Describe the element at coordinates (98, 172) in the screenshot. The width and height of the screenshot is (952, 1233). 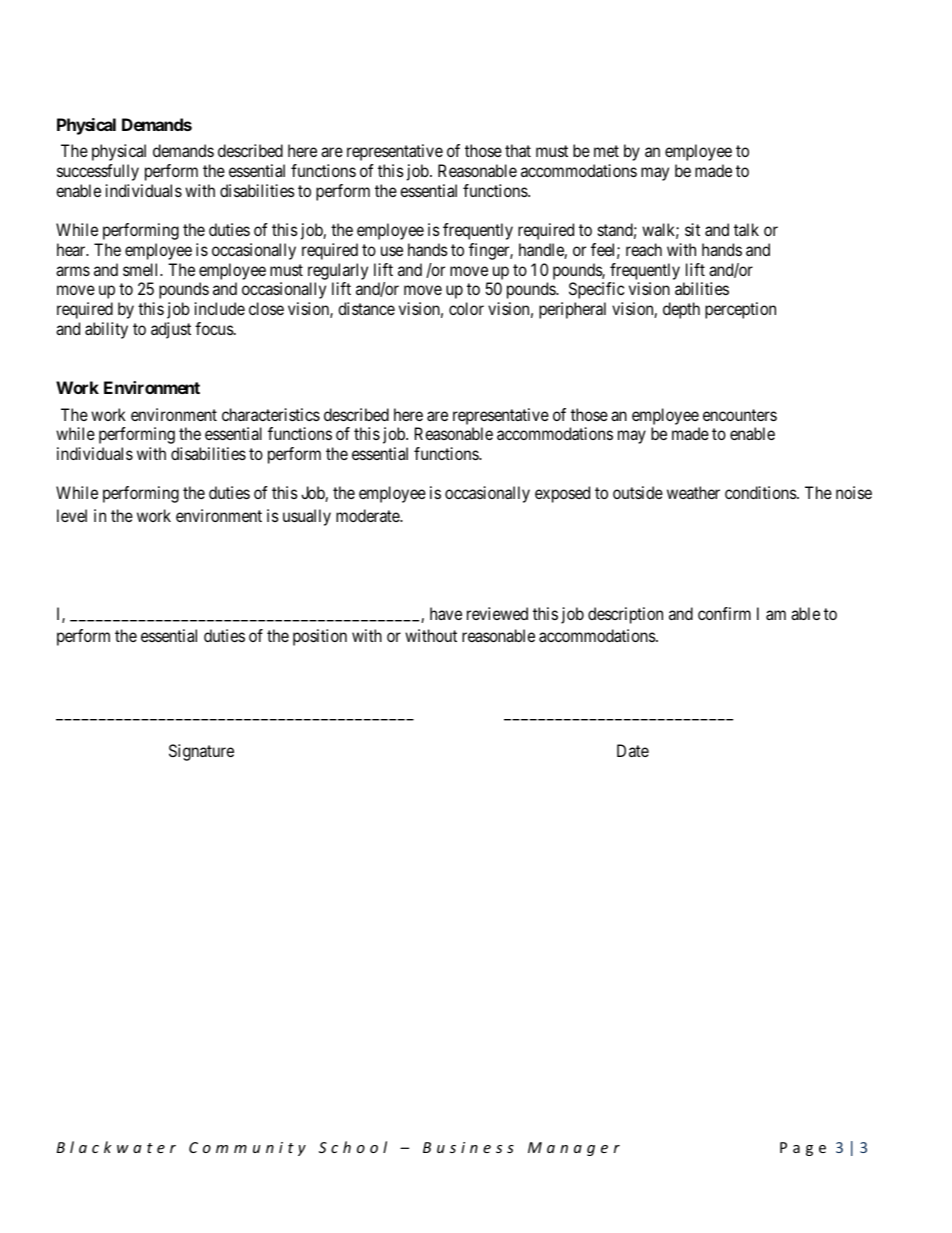
I see `successfully` at that location.
